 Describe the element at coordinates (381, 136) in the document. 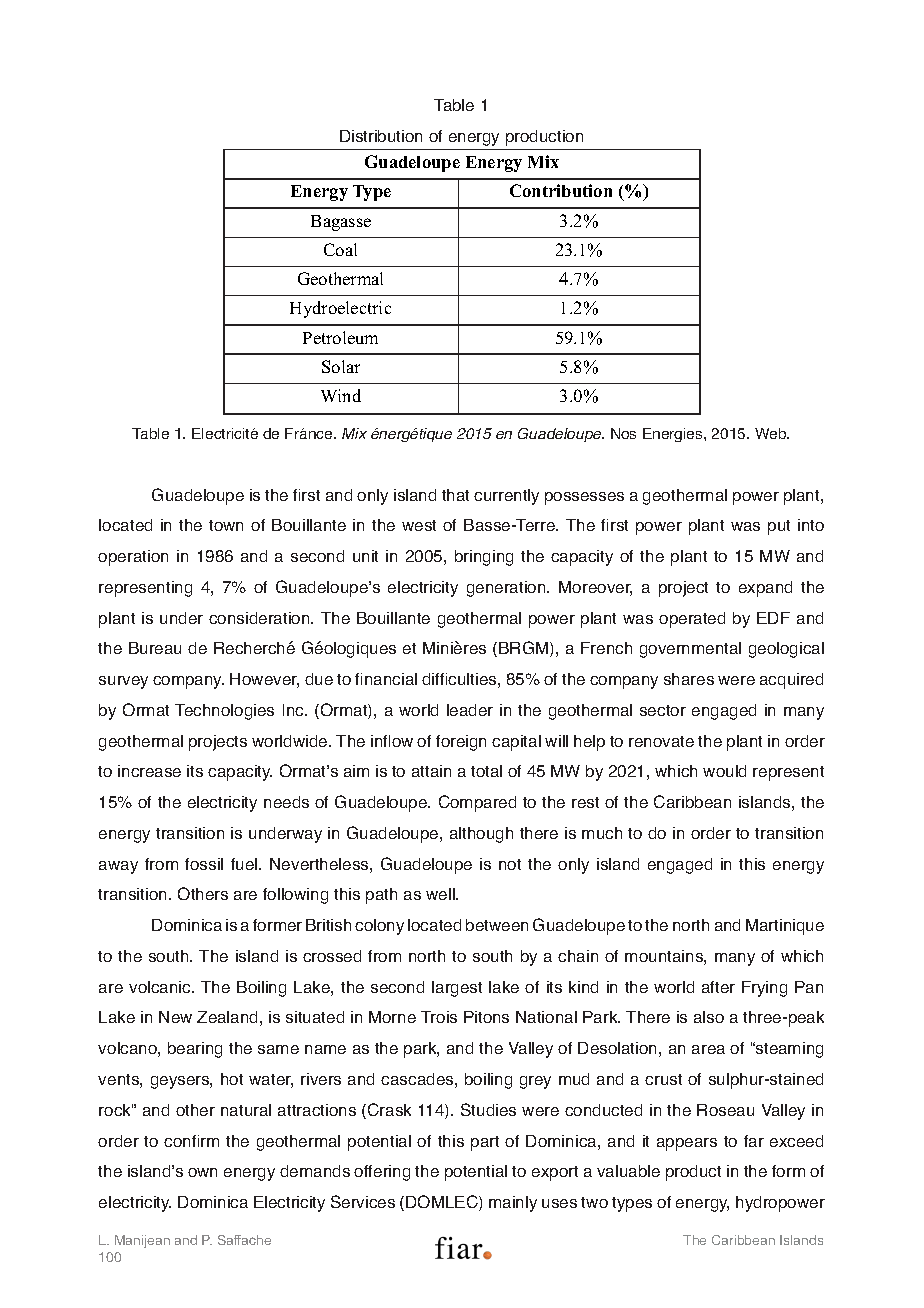

I see `Distribution` at that location.
